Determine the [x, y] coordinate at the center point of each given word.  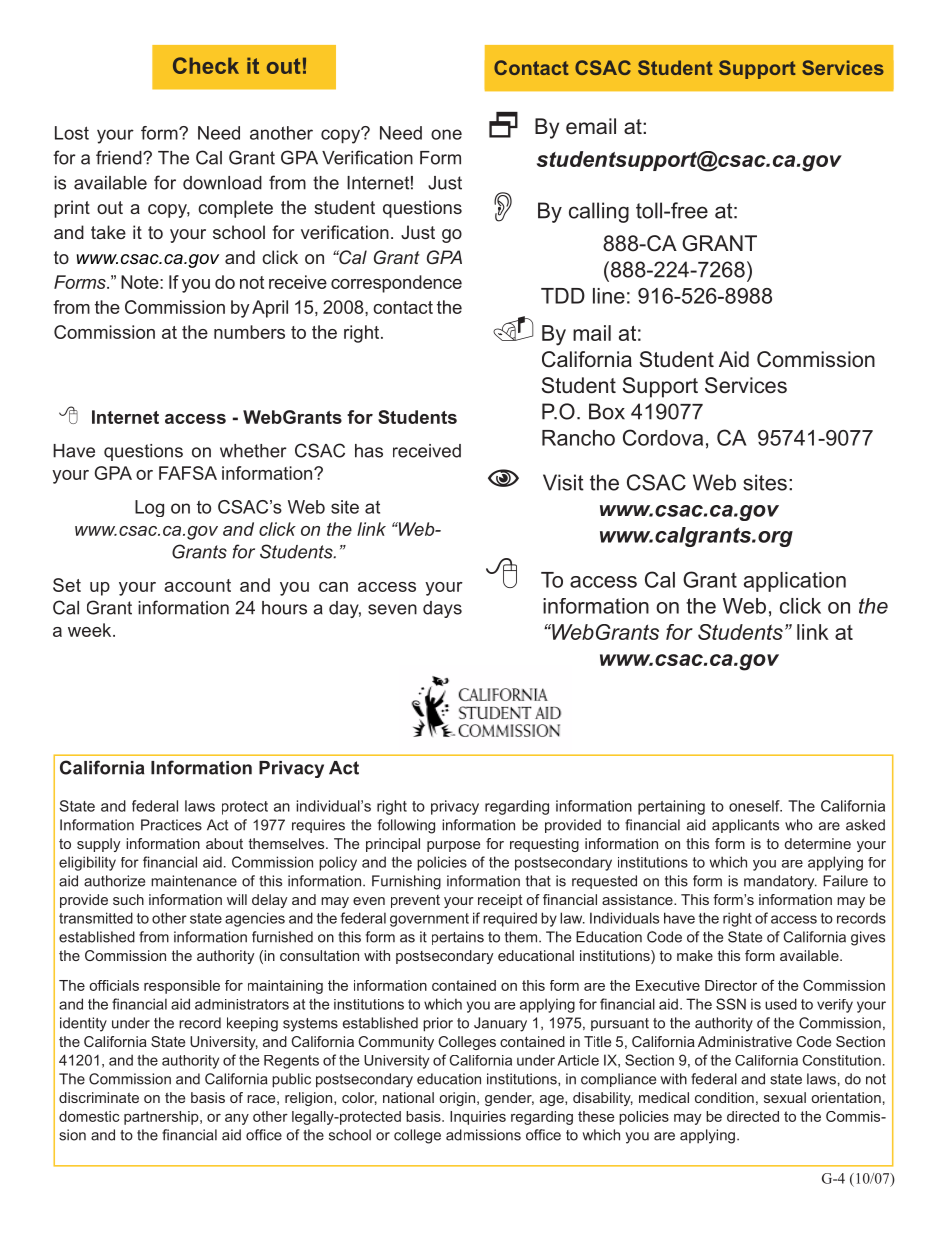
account [197, 585]
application [795, 582]
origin [457, 1099]
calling [599, 212]
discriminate [99, 1097]
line [609, 296]
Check [206, 65]
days [442, 609]
